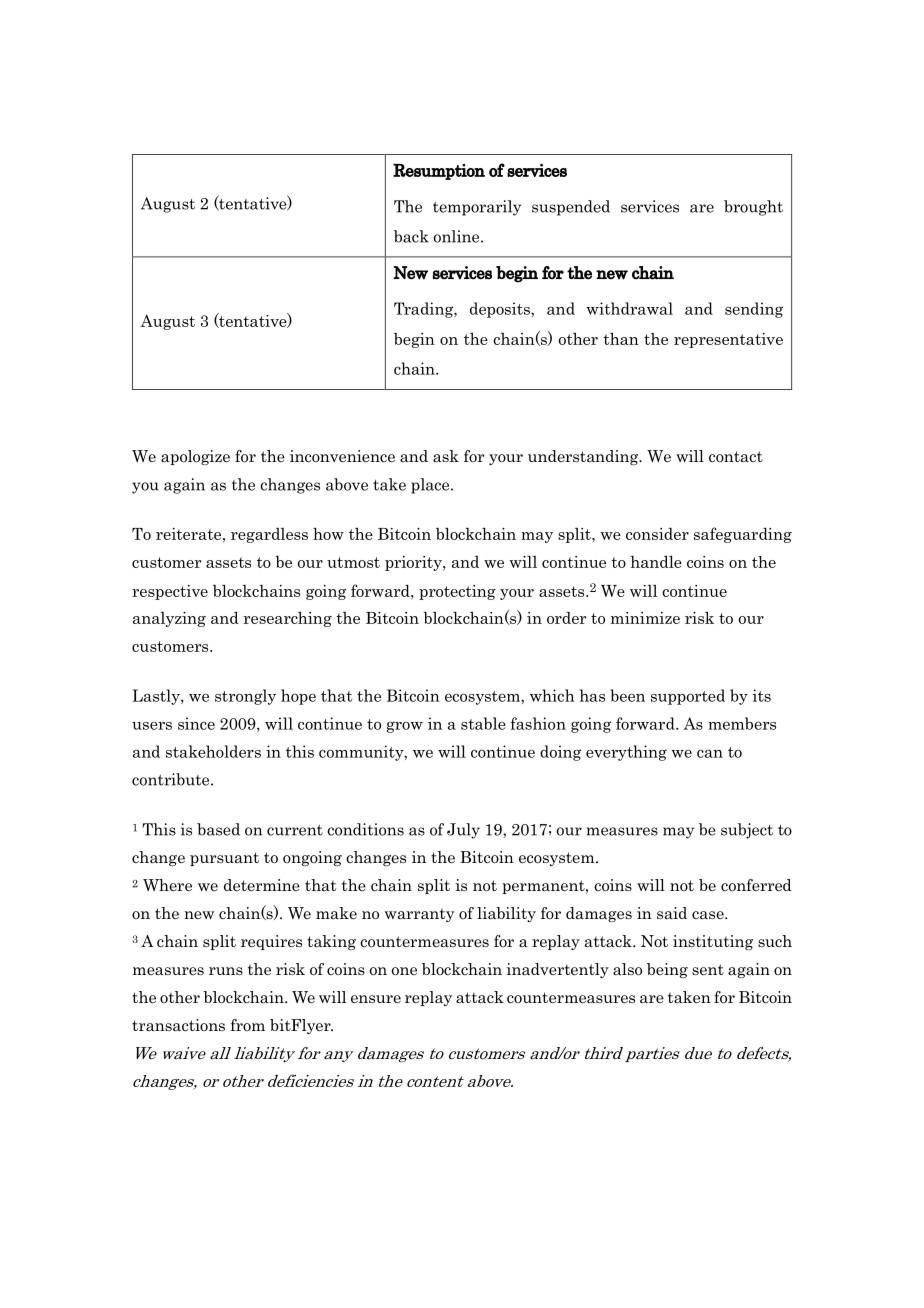  I want to click on brought, so click(753, 208).
